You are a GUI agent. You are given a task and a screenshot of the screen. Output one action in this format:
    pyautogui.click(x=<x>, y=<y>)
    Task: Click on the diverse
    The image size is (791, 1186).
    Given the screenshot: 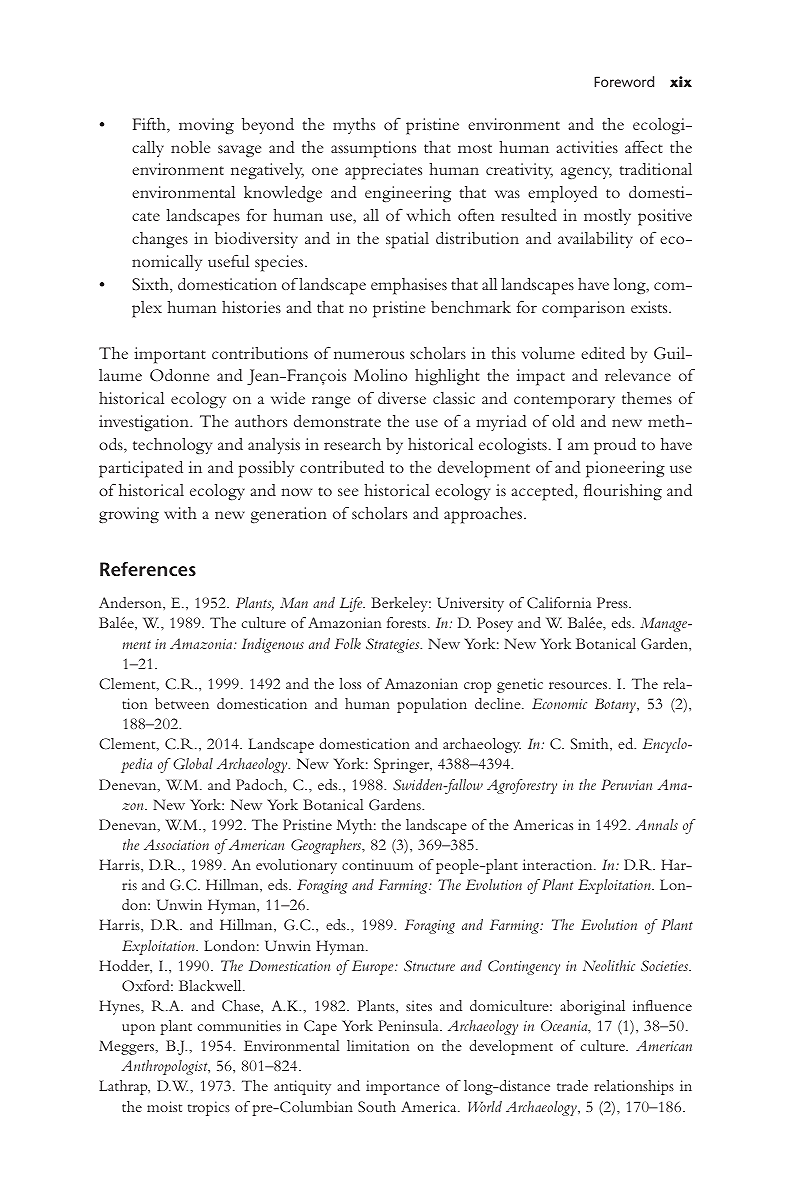 What is the action you would take?
    pyautogui.click(x=402, y=398)
